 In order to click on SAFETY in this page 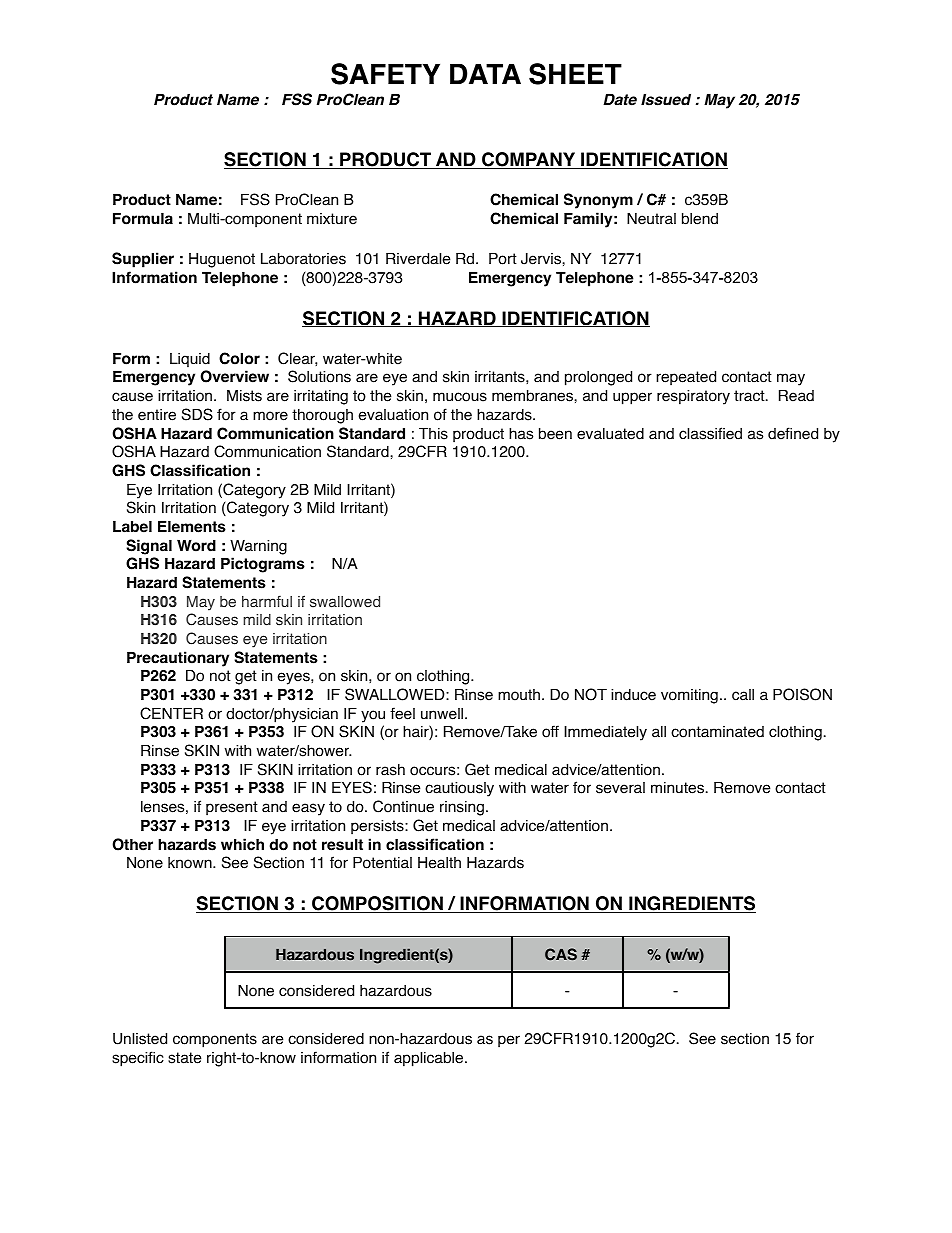, I will do `click(385, 74)`.
